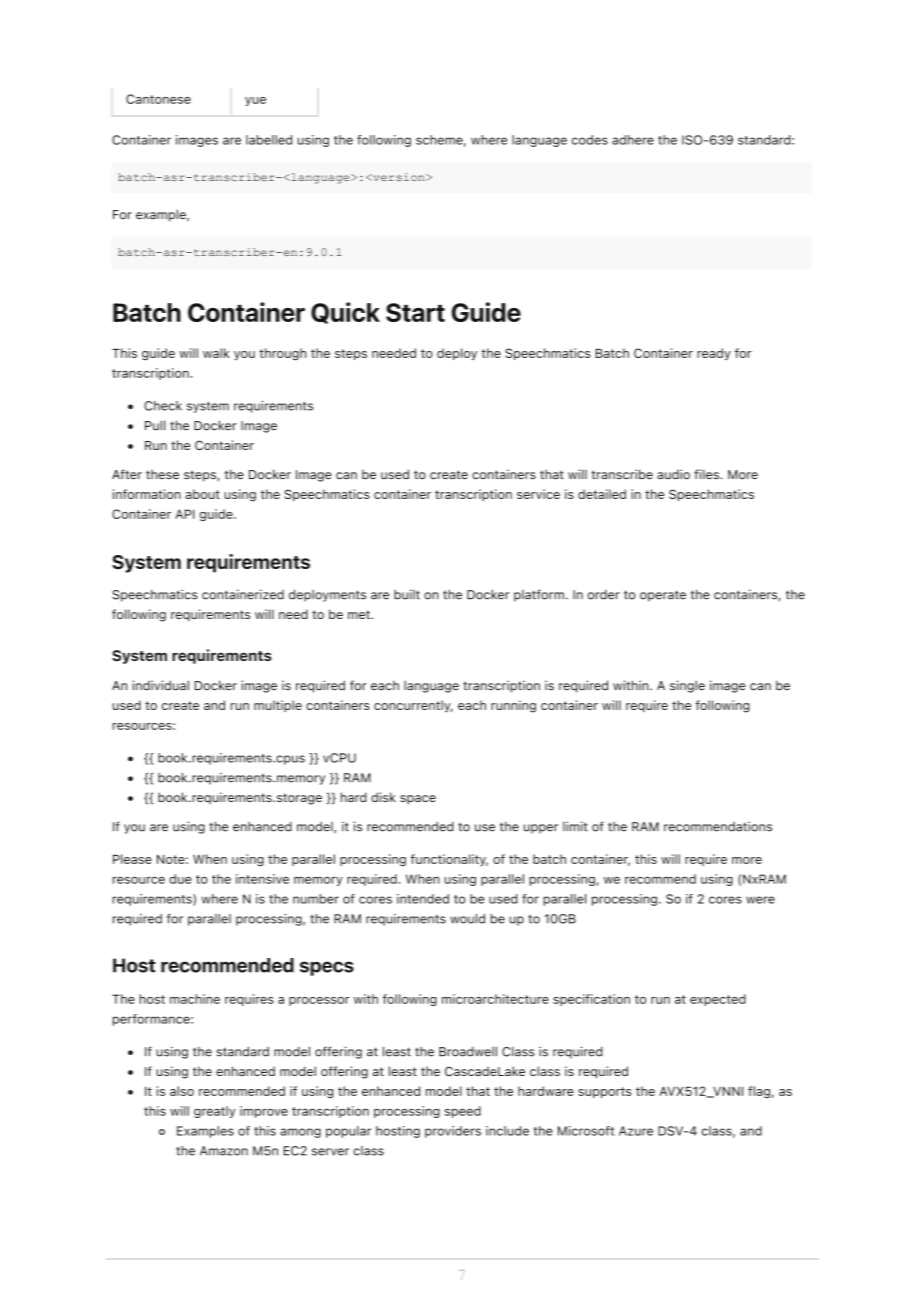  I want to click on service, so click(538, 494).
